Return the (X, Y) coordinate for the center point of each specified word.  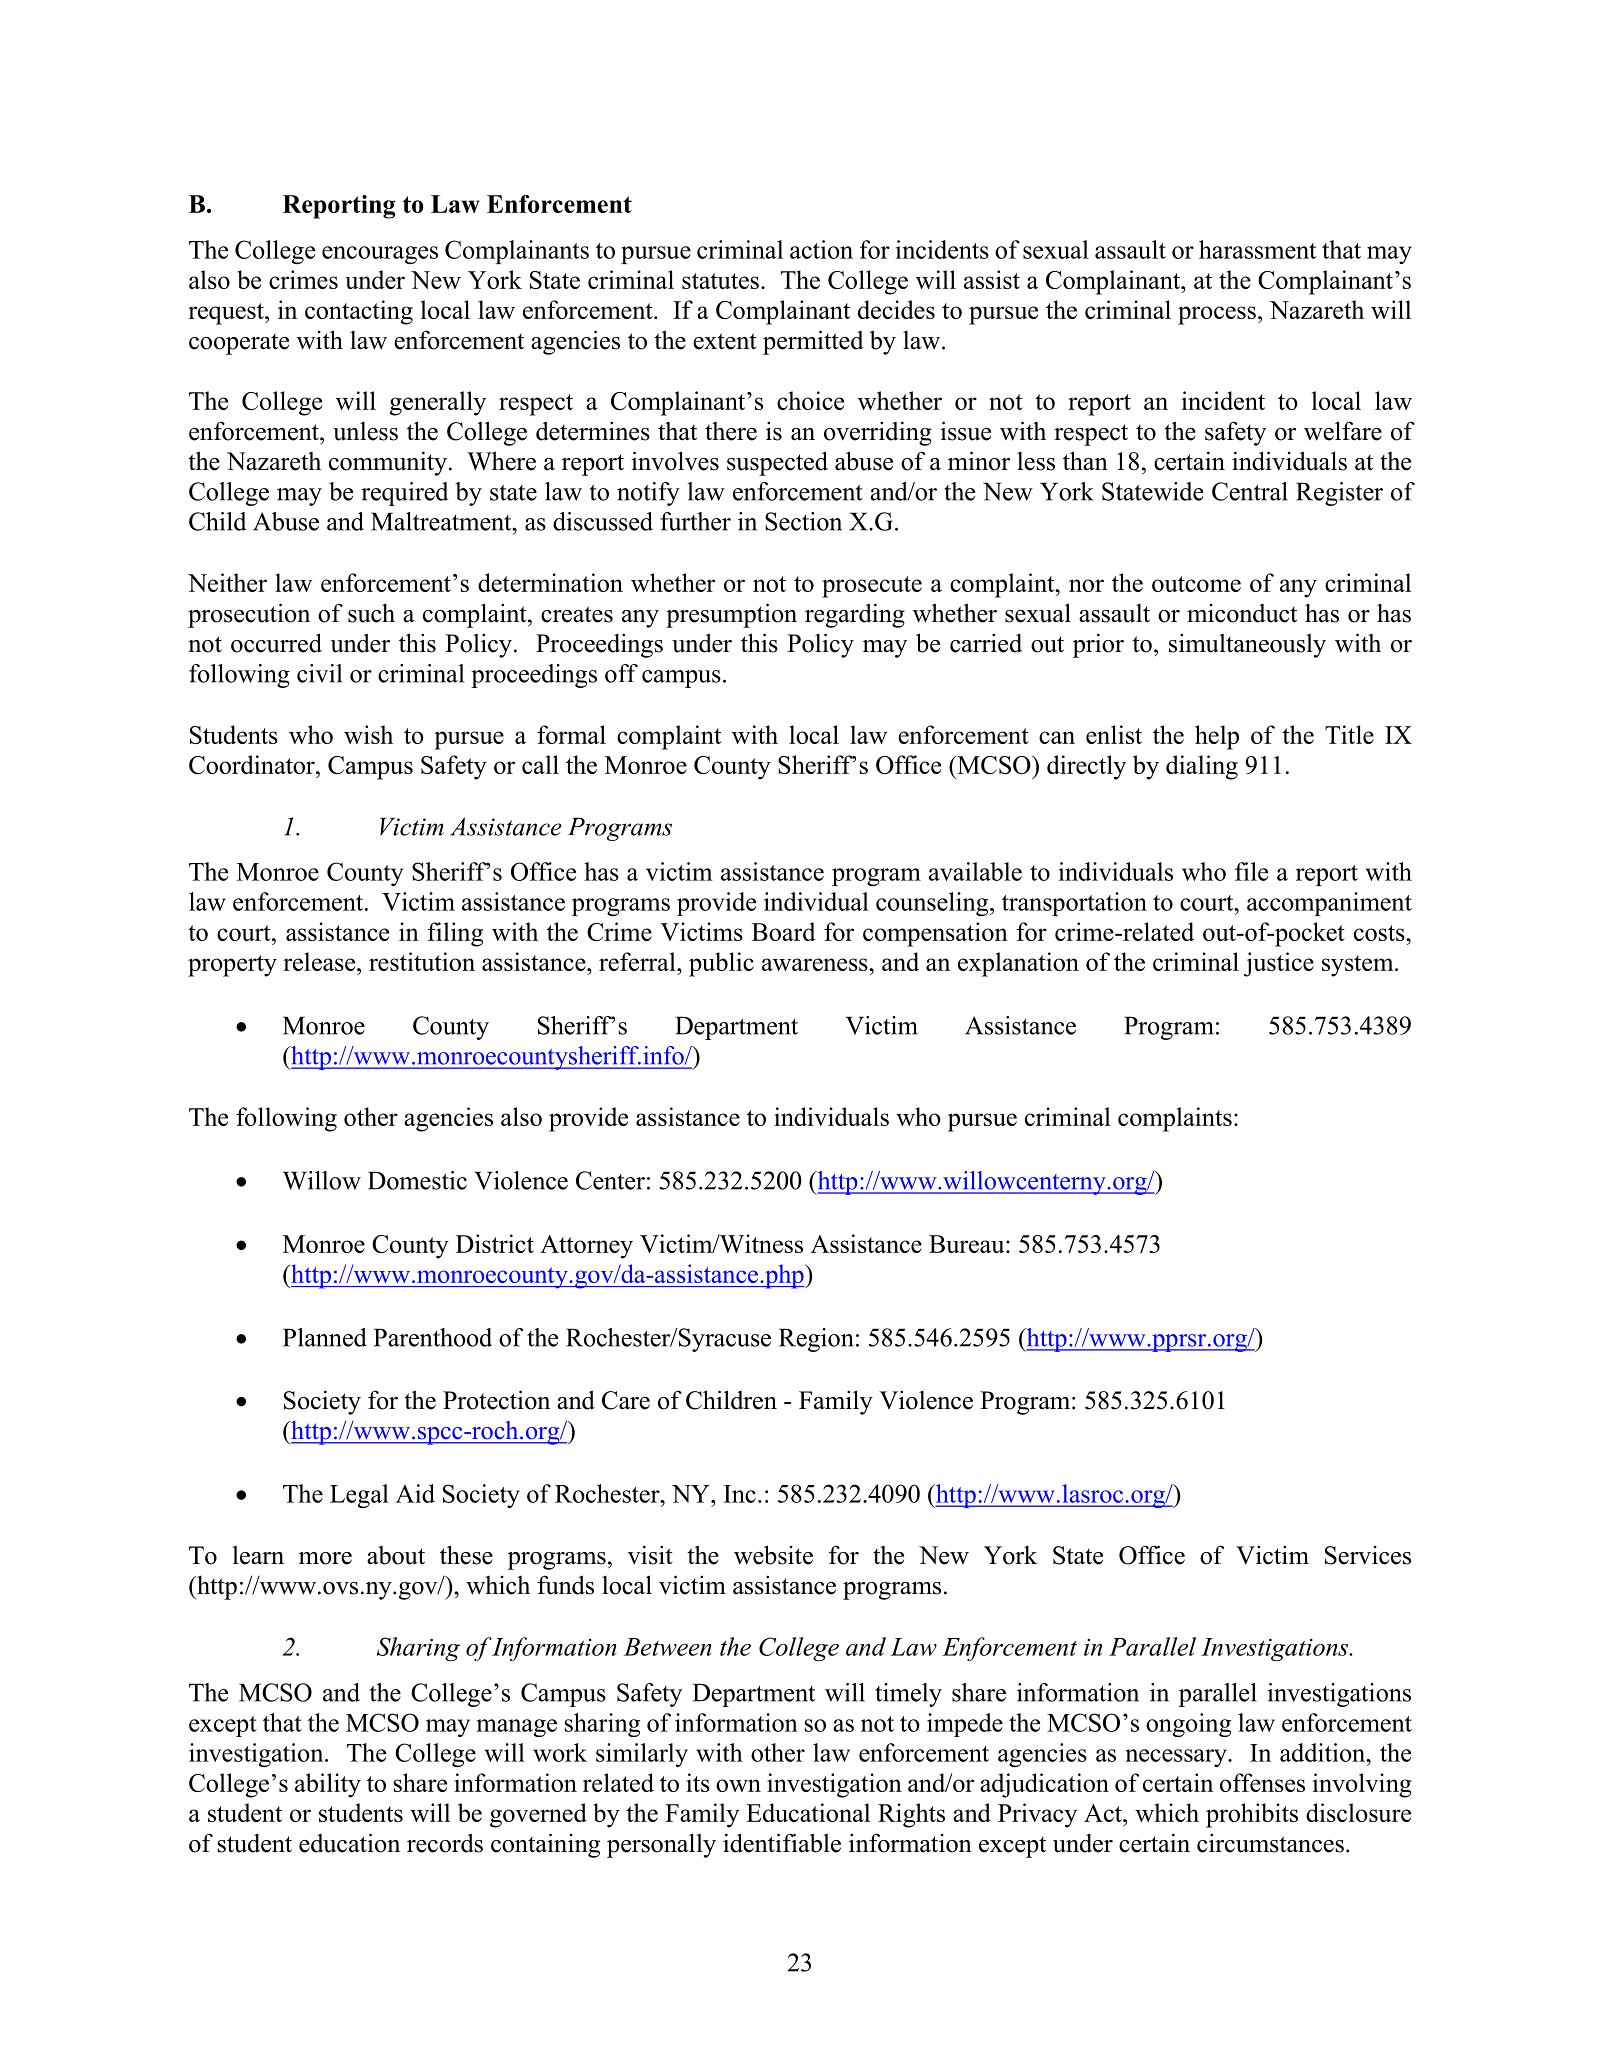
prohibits (1252, 1815)
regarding (855, 615)
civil (319, 673)
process (1217, 315)
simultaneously (1247, 645)
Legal (359, 1496)
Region (816, 1340)
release (320, 961)
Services (1368, 1555)
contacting (359, 312)
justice (1279, 964)
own (738, 1785)
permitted (813, 342)
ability (328, 1785)
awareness (816, 964)
